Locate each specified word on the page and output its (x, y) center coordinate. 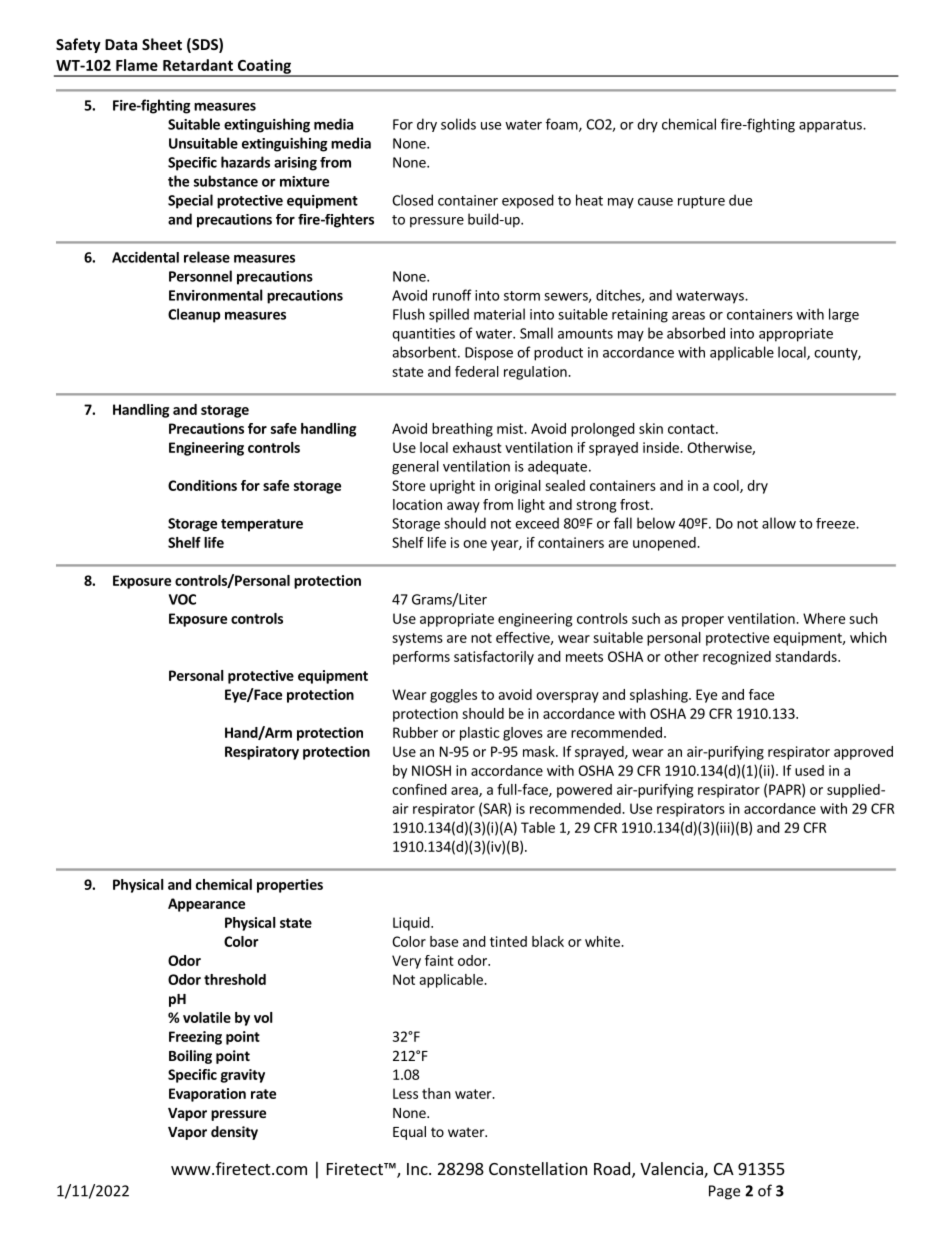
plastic (480, 734)
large (844, 315)
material (499, 314)
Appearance (206, 905)
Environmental (216, 295)
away (463, 507)
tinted (508, 941)
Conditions (202, 485)
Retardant (198, 65)
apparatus (831, 126)
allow (779, 523)
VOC (182, 599)
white (603, 941)
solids (458, 124)
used (809, 770)
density (234, 1133)
